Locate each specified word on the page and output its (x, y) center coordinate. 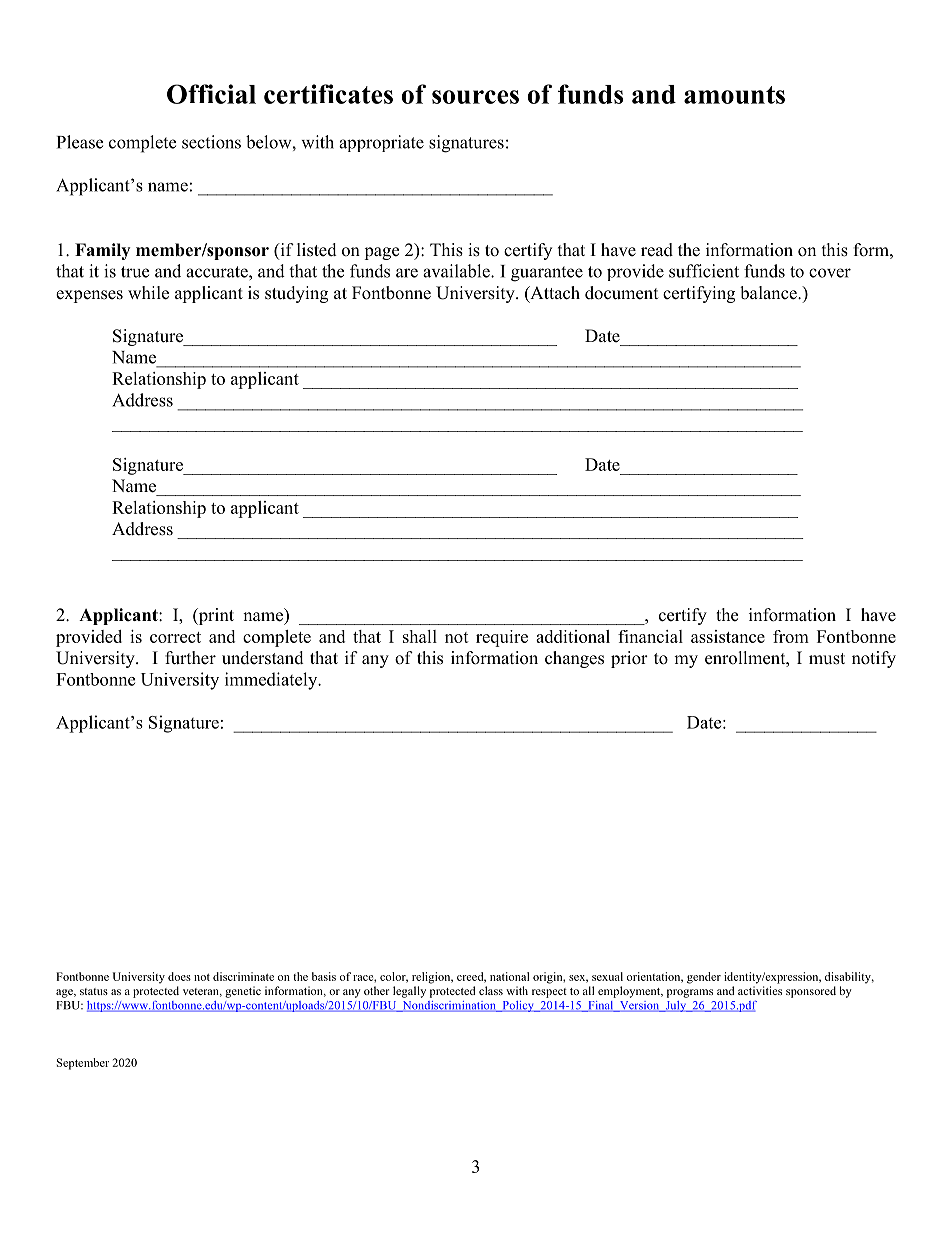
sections (211, 142)
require (502, 638)
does (179, 976)
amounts (734, 95)
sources (475, 97)
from (791, 636)
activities (760, 990)
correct (175, 637)
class (491, 990)
